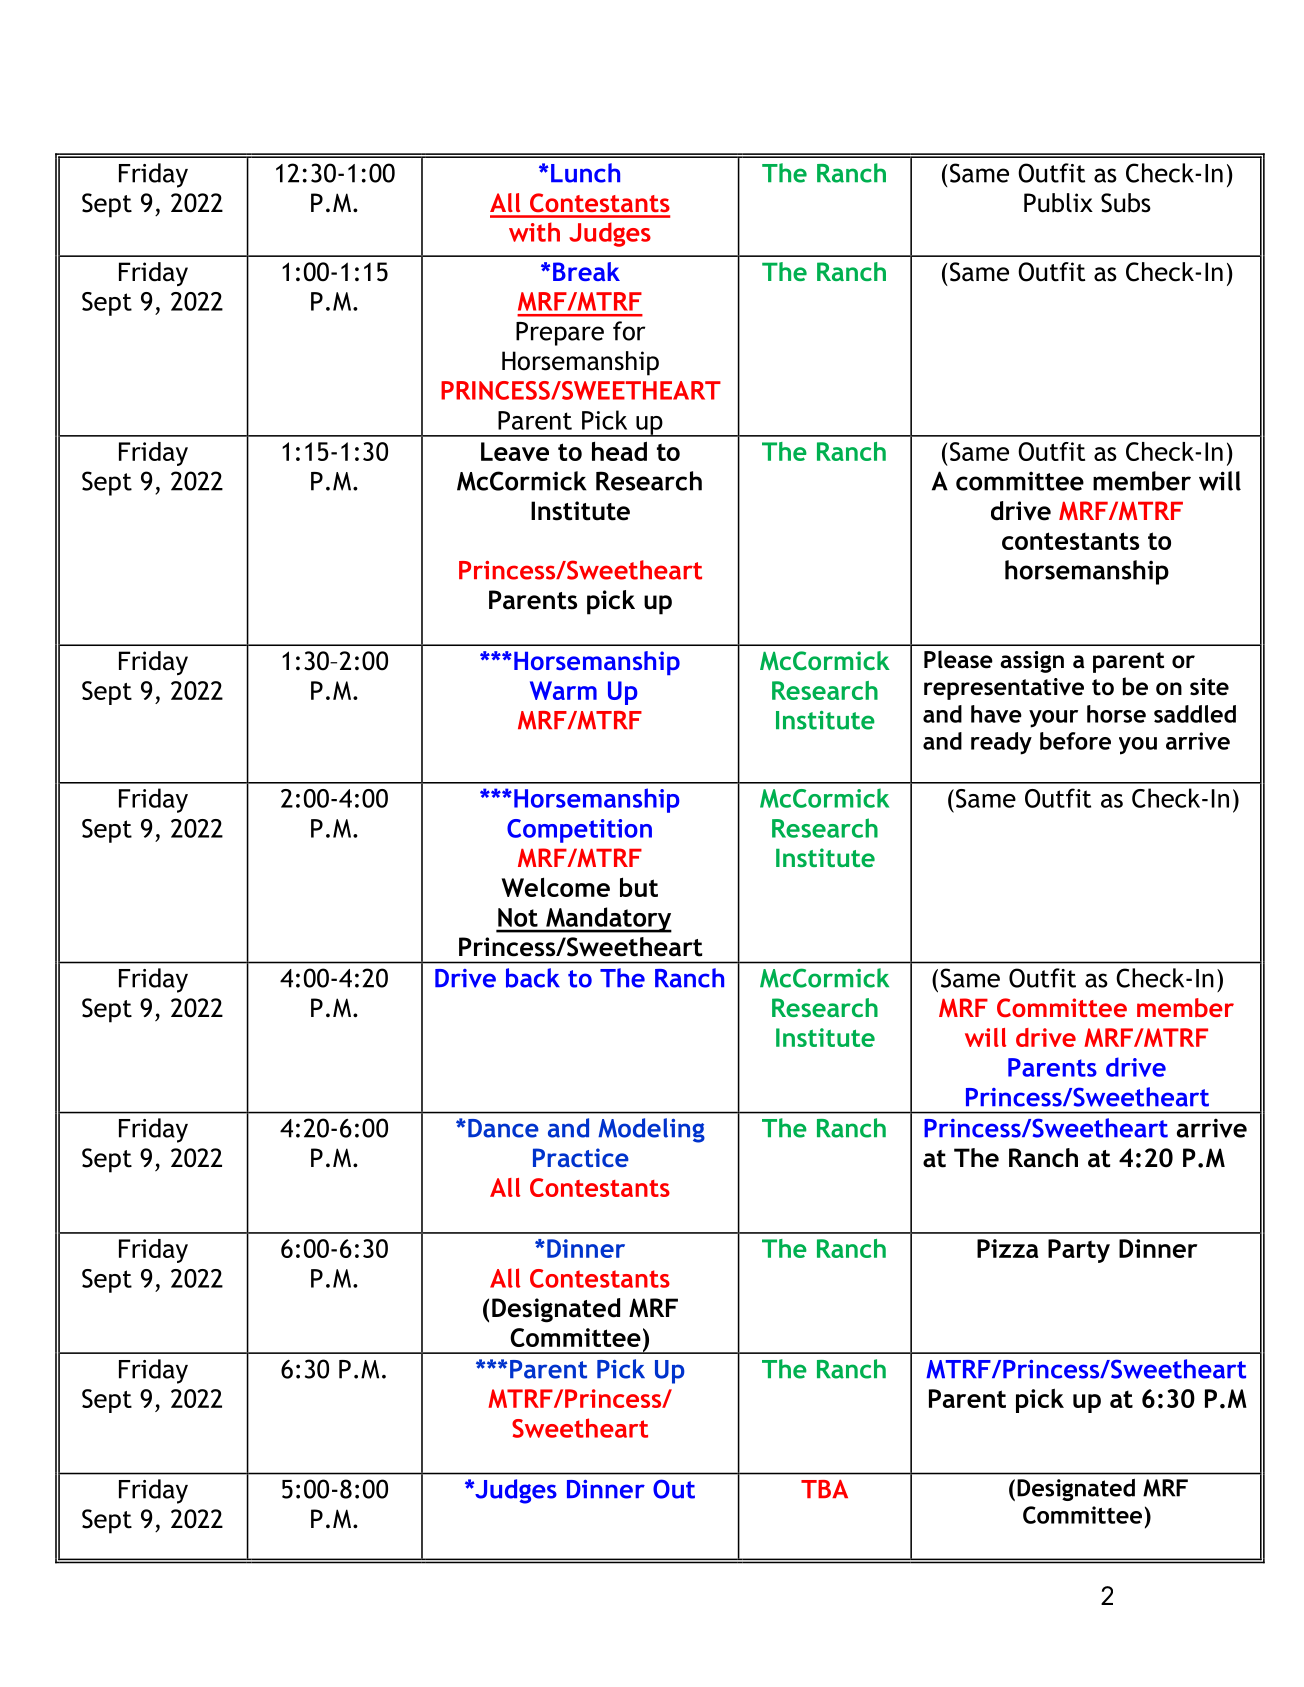 The height and width of the image is (1687, 1304). What do you see at coordinates (1126, 203) in the image?
I see `Subs` at bounding box center [1126, 203].
